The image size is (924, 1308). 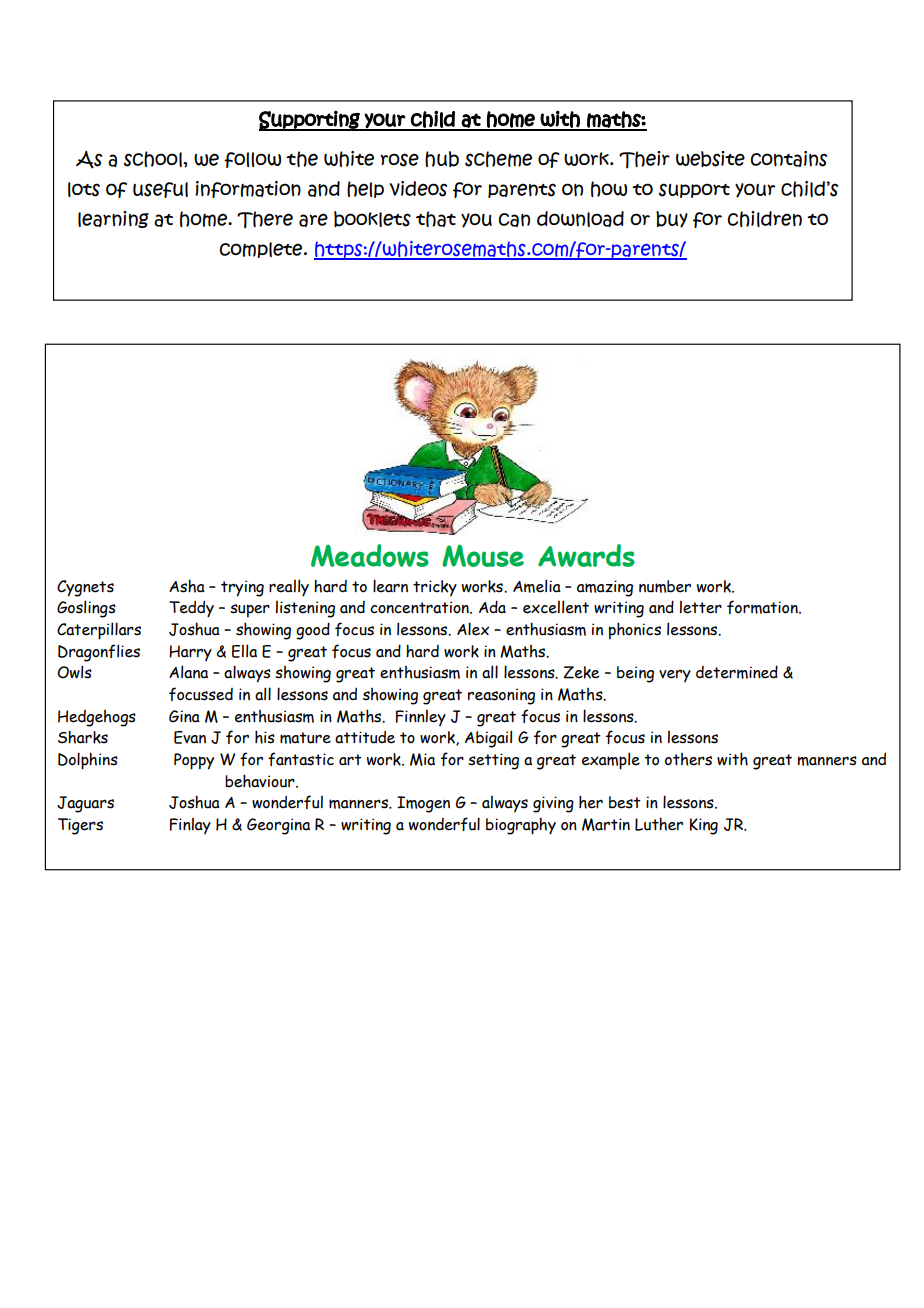 What do you see at coordinates (483, 555) in the document?
I see `Mouse` at bounding box center [483, 555].
